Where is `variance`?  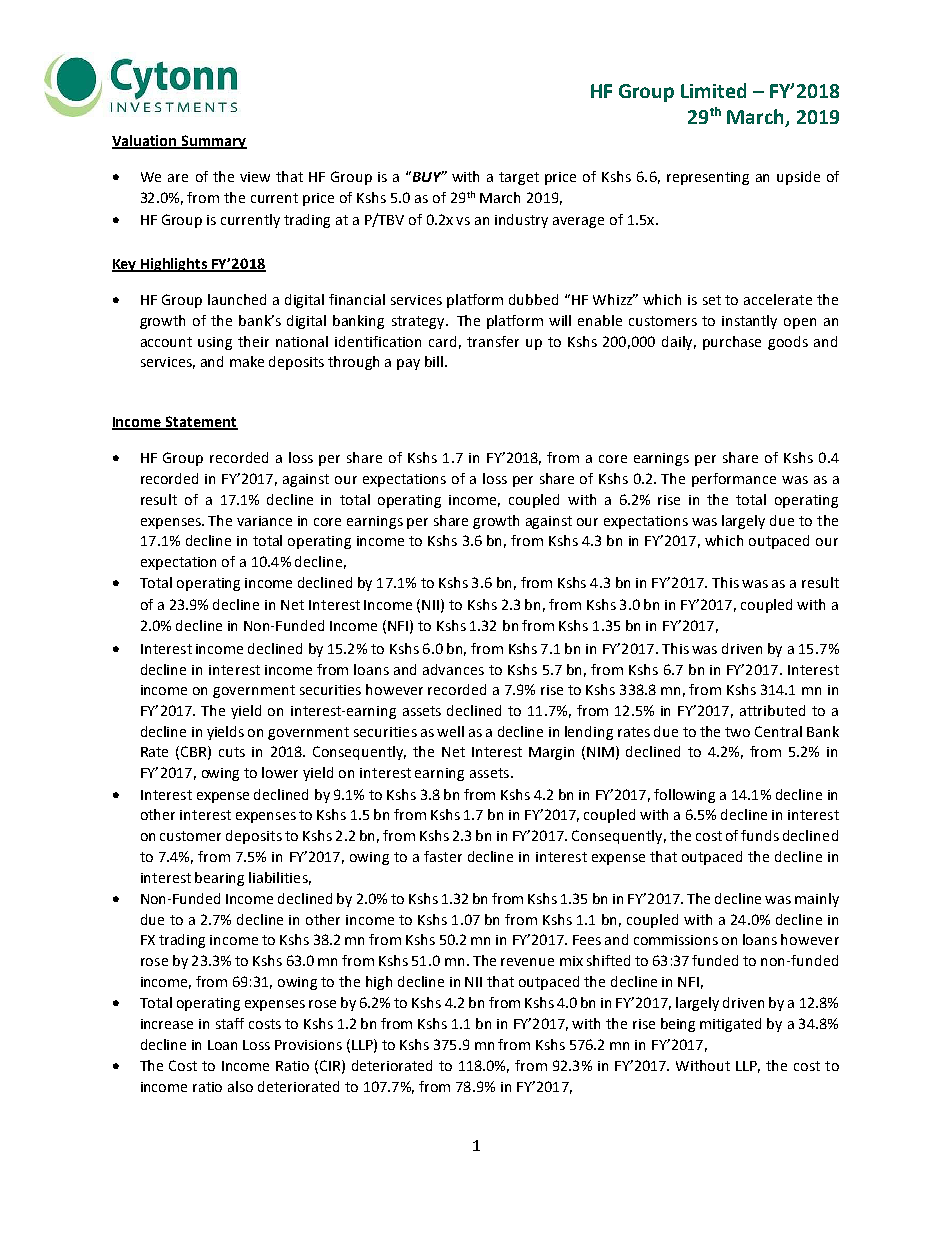 variance is located at coordinates (264, 521).
